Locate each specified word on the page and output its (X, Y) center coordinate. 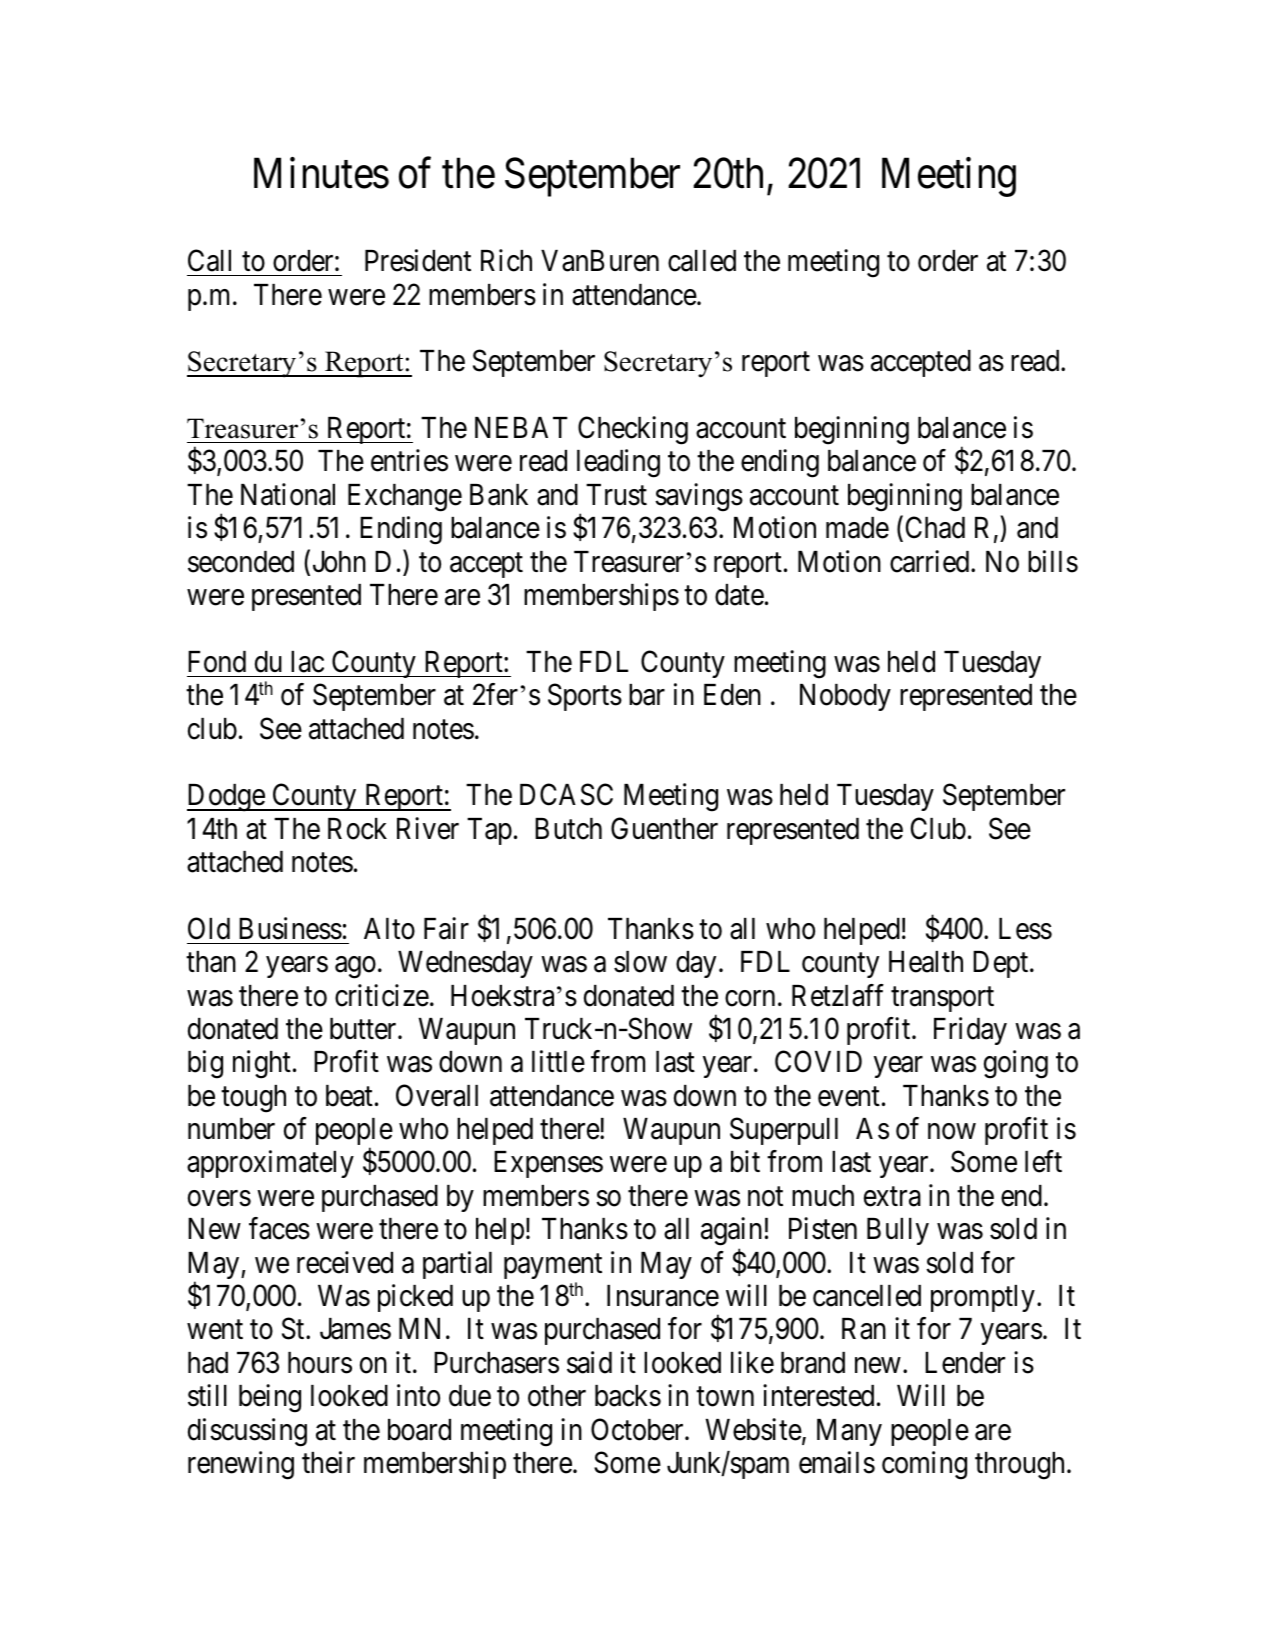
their (328, 1462)
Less (1025, 929)
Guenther (664, 828)
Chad (935, 528)
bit (745, 1162)
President (418, 260)
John (339, 562)
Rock (357, 829)
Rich (506, 260)
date (739, 595)
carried (931, 561)
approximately (270, 1164)
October (638, 1429)
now (952, 1132)
